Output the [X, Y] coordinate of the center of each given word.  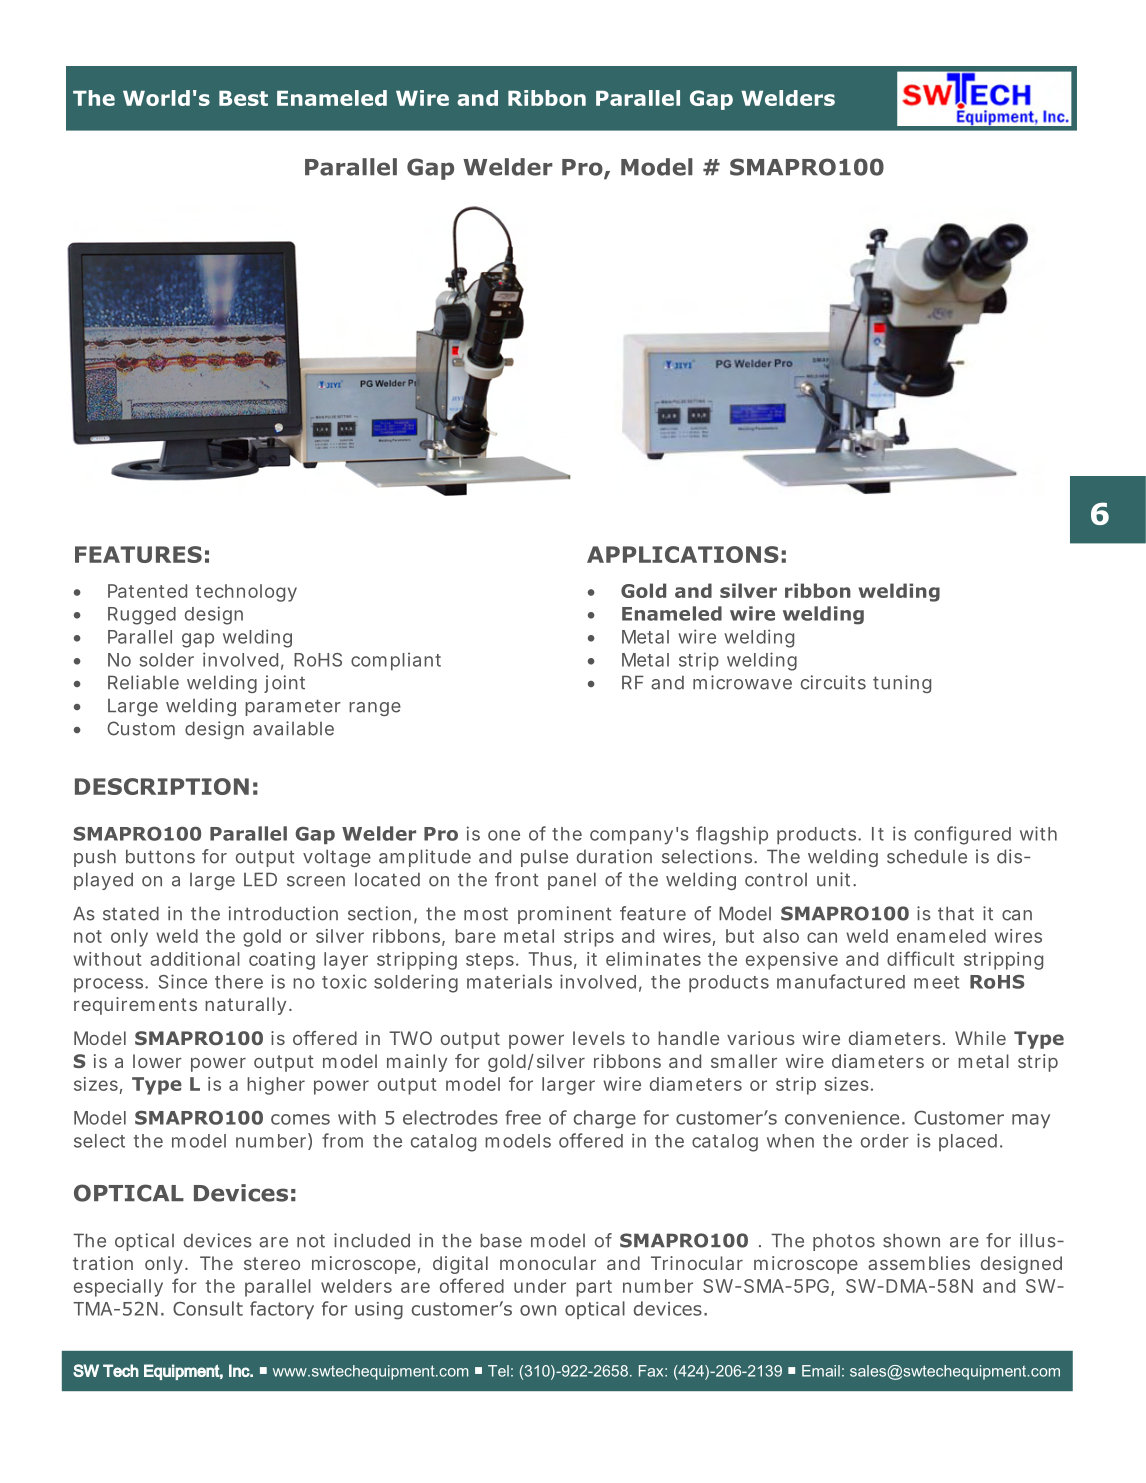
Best [243, 98]
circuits [833, 682]
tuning [902, 684]
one [504, 835]
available [293, 728]
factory [282, 1310]
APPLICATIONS [683, 554]
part [594, 1288]
